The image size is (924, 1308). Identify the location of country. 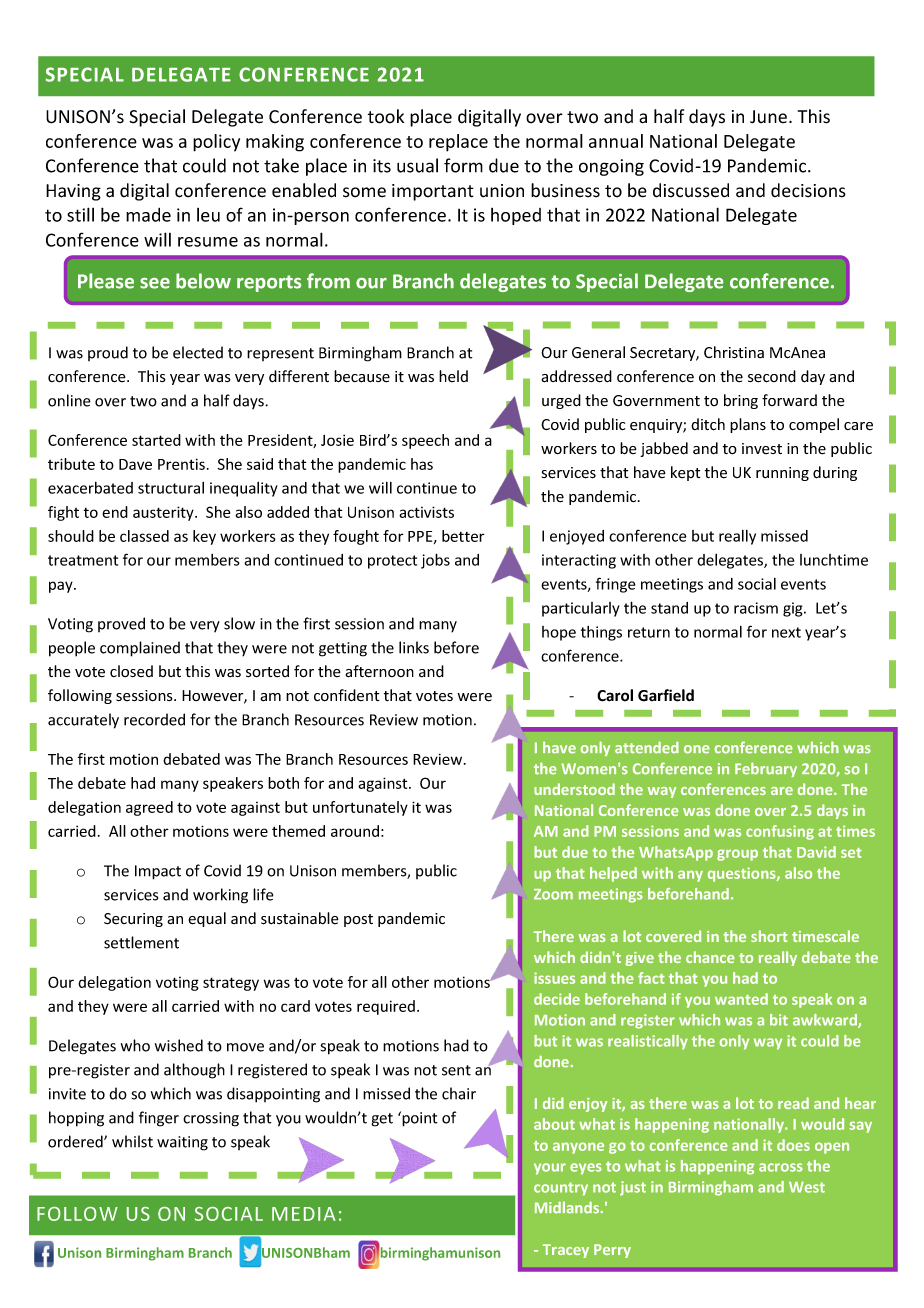
(561, 1189).
